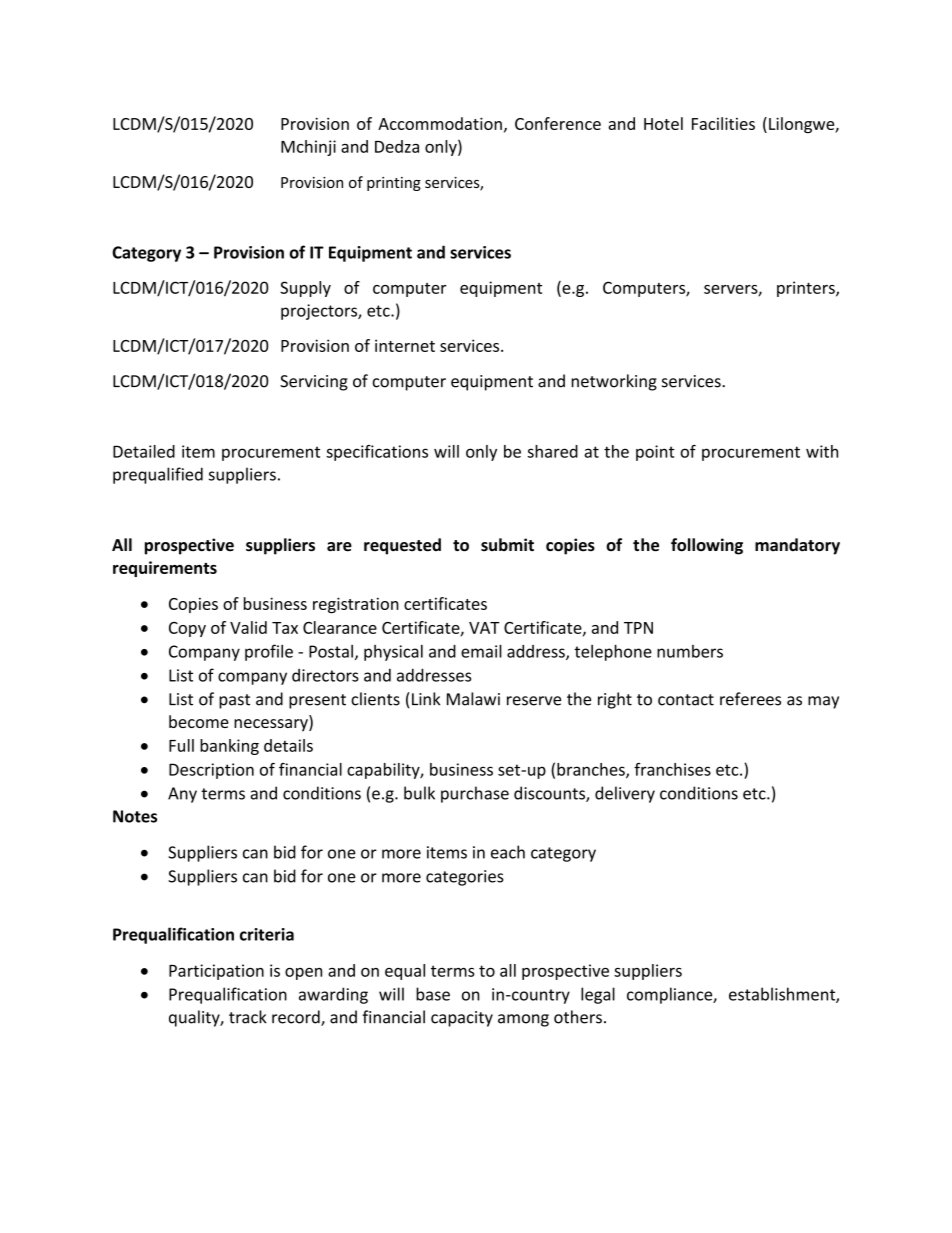  I want to click on submit, so click(507, 545).
